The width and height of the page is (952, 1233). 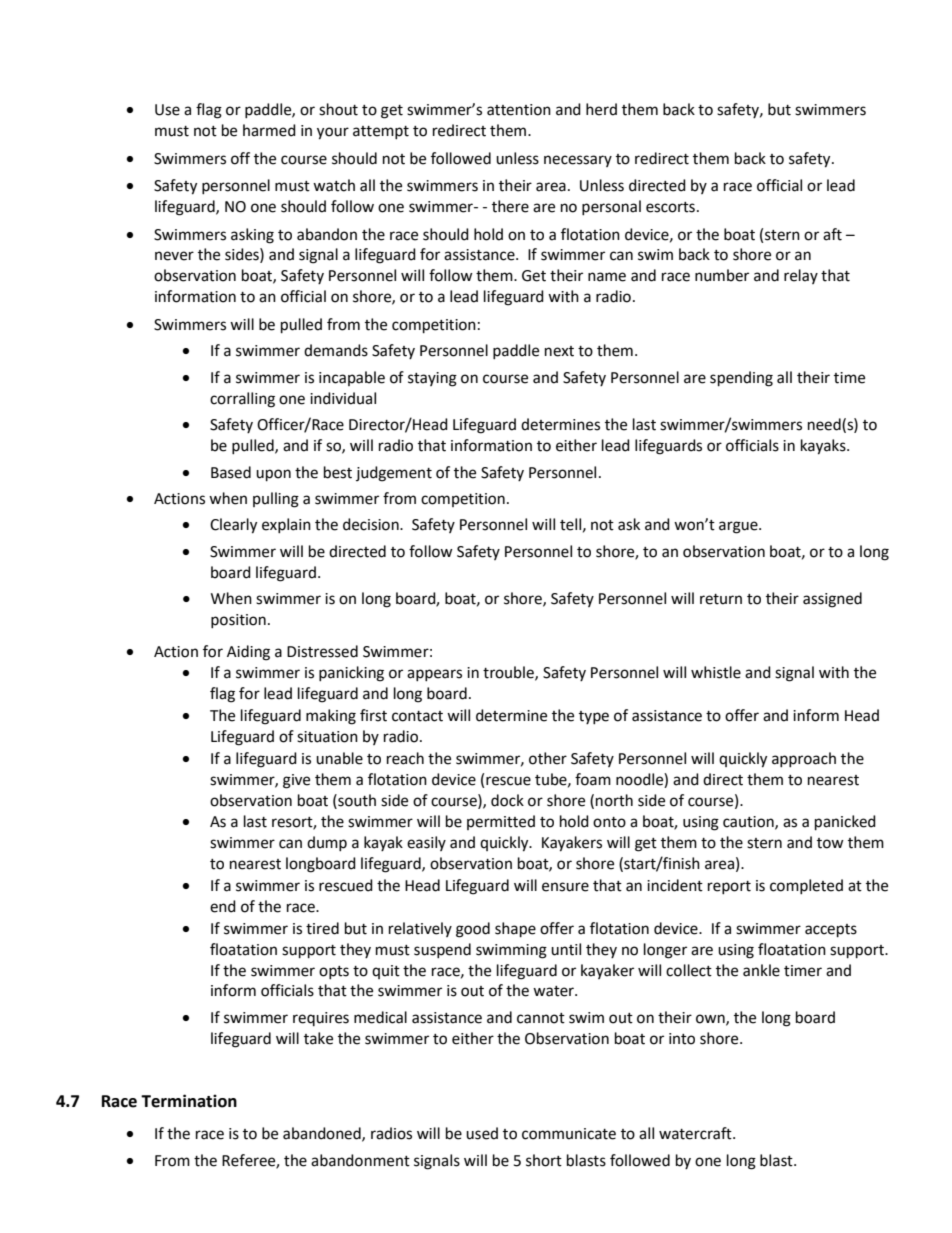 I want to click on dock, so click(x=507, y=800).
